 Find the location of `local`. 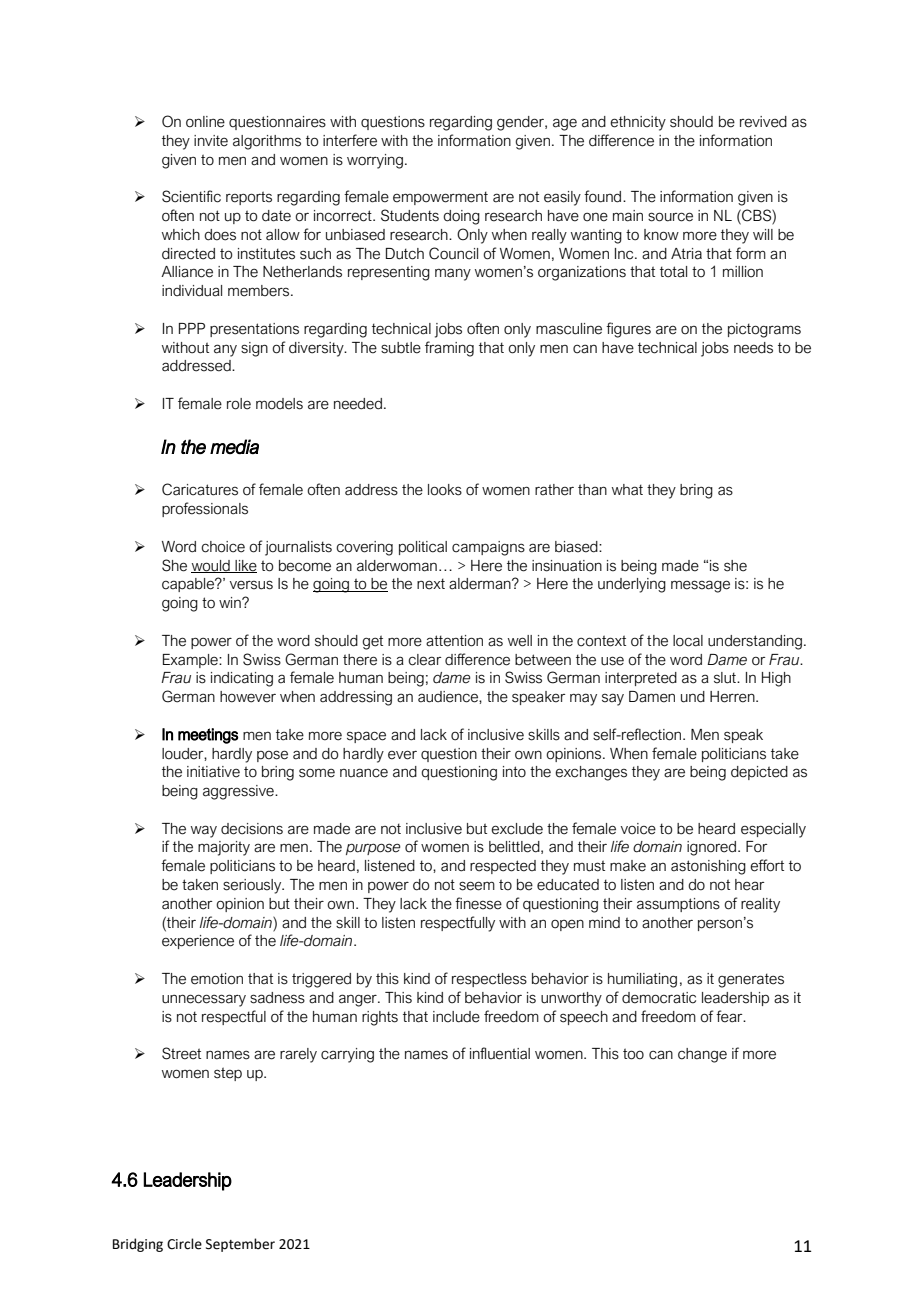

local is located at coordinates (688, 641).
